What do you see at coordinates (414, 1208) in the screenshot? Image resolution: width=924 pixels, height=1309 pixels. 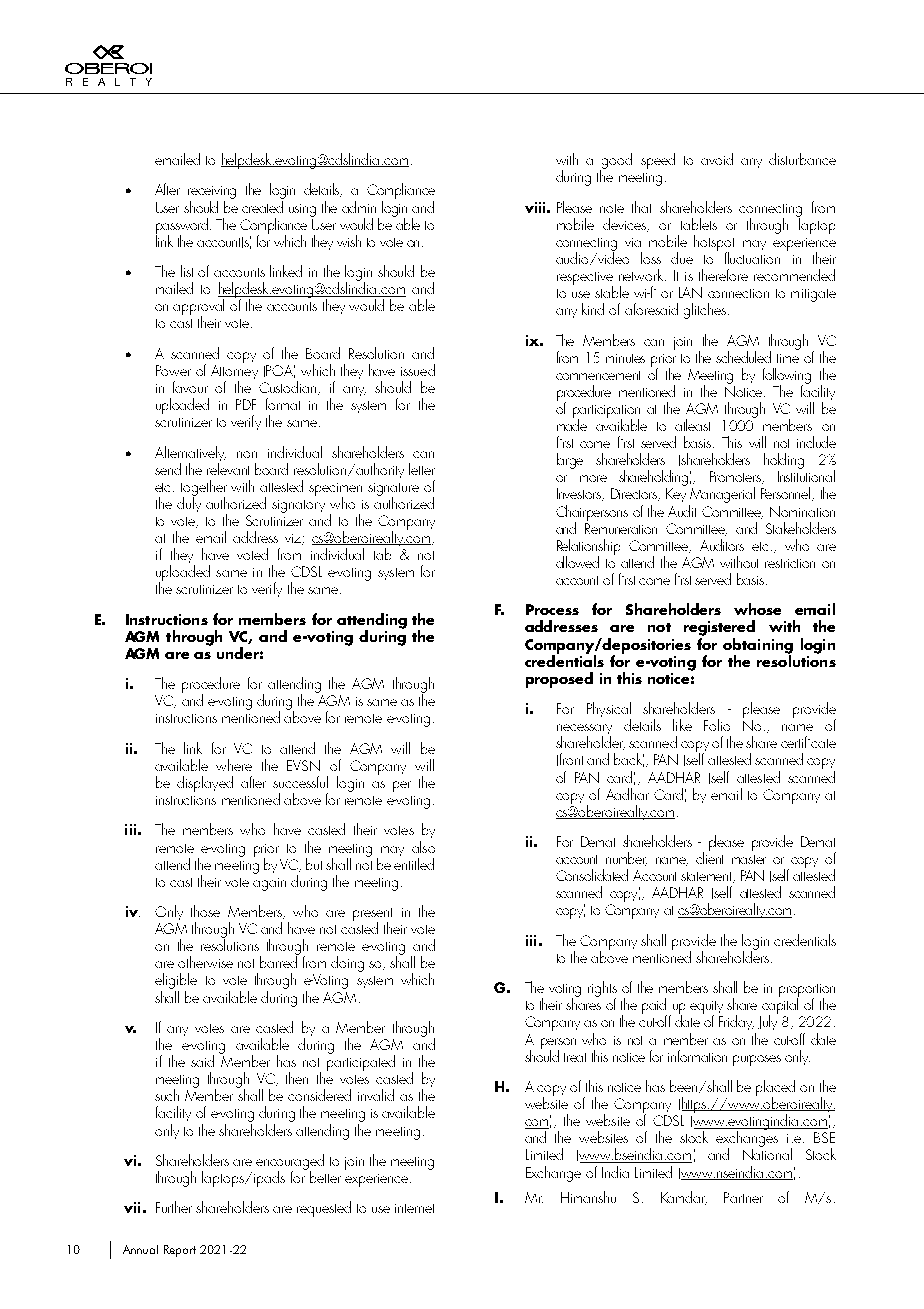 I see `internet` at bounding box center [414, 1208].
